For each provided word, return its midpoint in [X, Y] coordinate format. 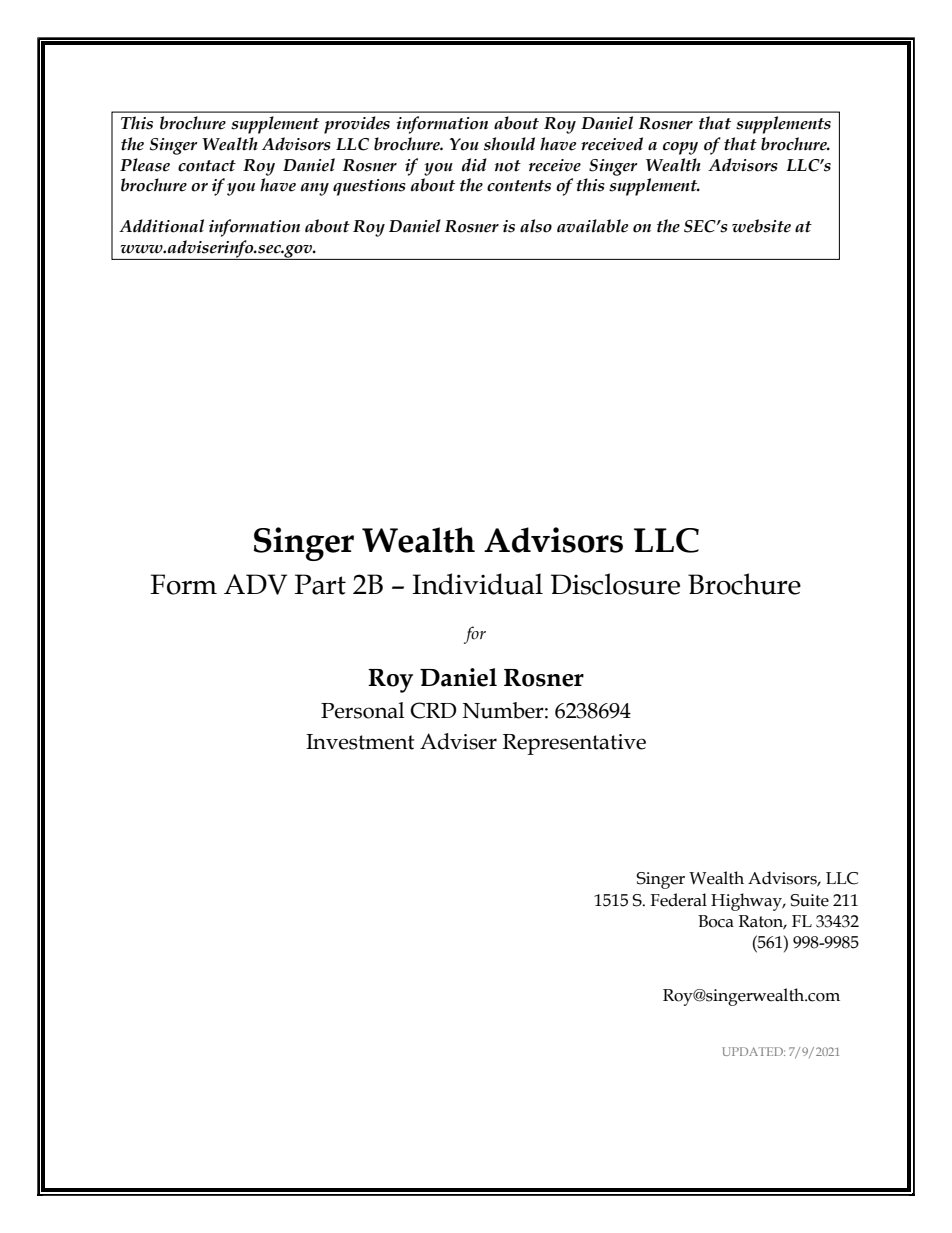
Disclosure [615, 584]
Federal [678, 900]
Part [320, 584]
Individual [477, 584]
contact [207, 166]
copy [680, 148]
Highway [748, 902]
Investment [360, 742]
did [474, 165]
